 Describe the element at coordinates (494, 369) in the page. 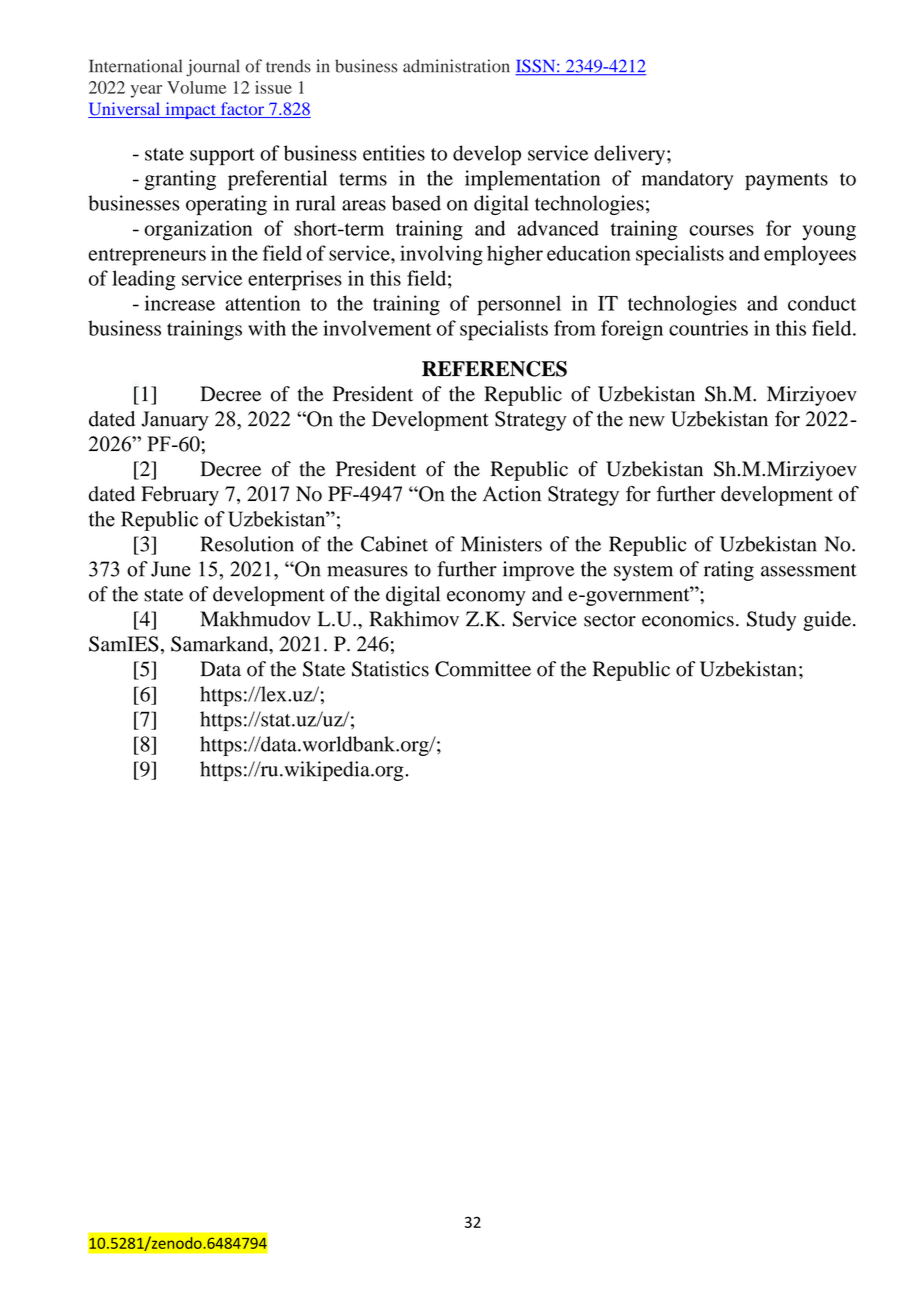

I see `REFERENCES` at that location.
